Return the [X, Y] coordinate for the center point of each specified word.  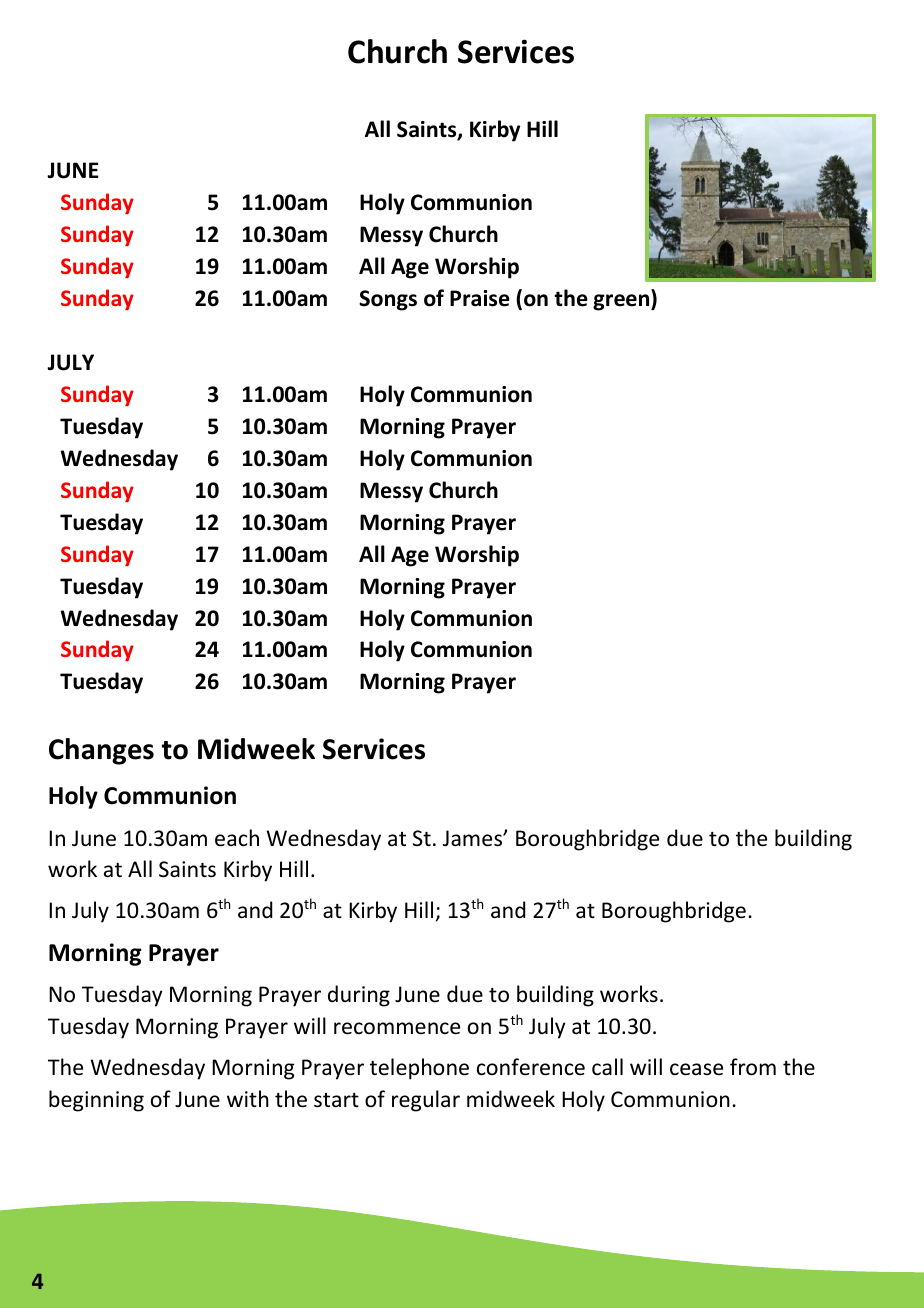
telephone [419, 1069]
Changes [101, 751]
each [237, 838]
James [473, 838]
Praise [480, 298]
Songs [388, 300]
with [248, 1098]
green [622, 302]
